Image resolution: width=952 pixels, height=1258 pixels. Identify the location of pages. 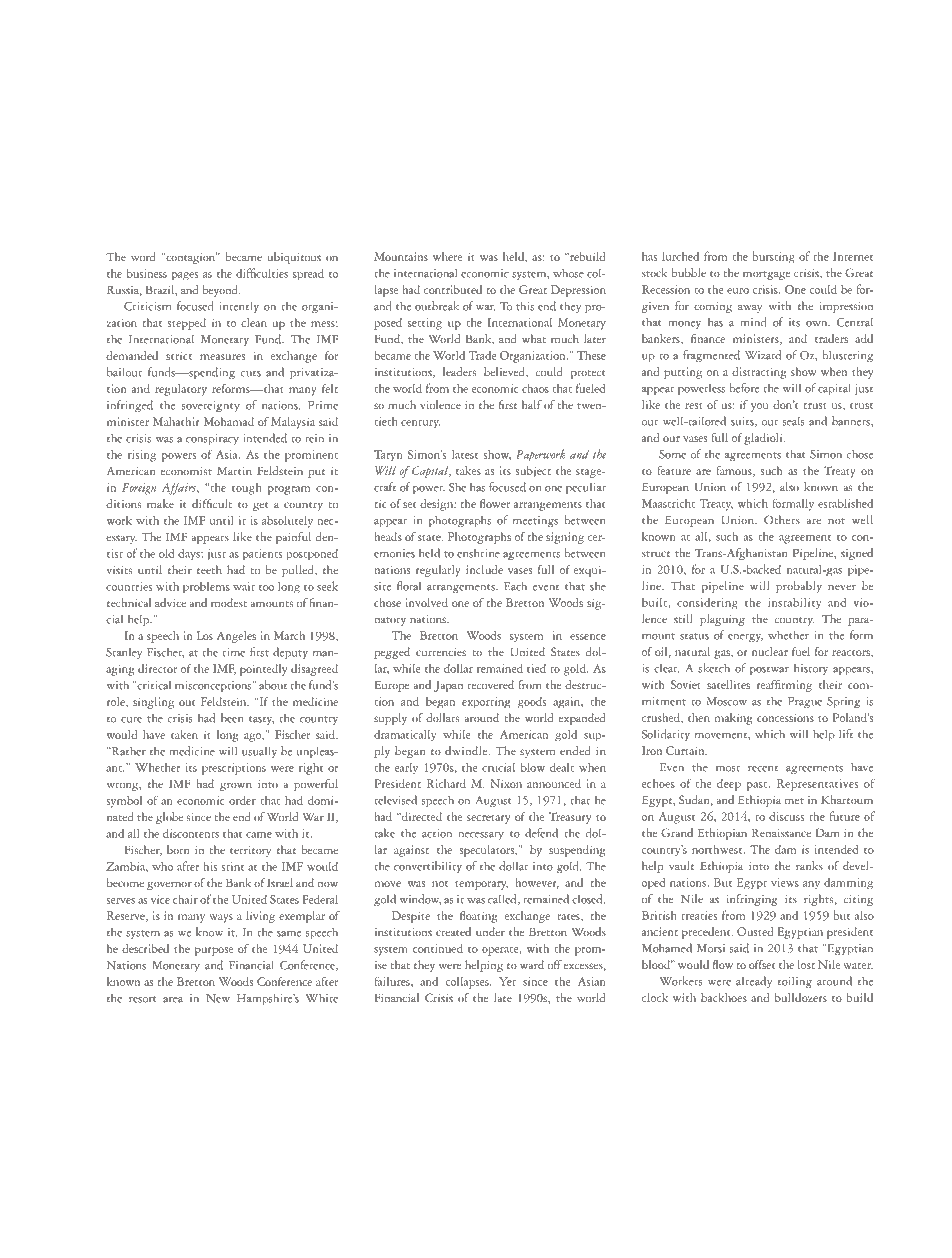
(185, 276).
